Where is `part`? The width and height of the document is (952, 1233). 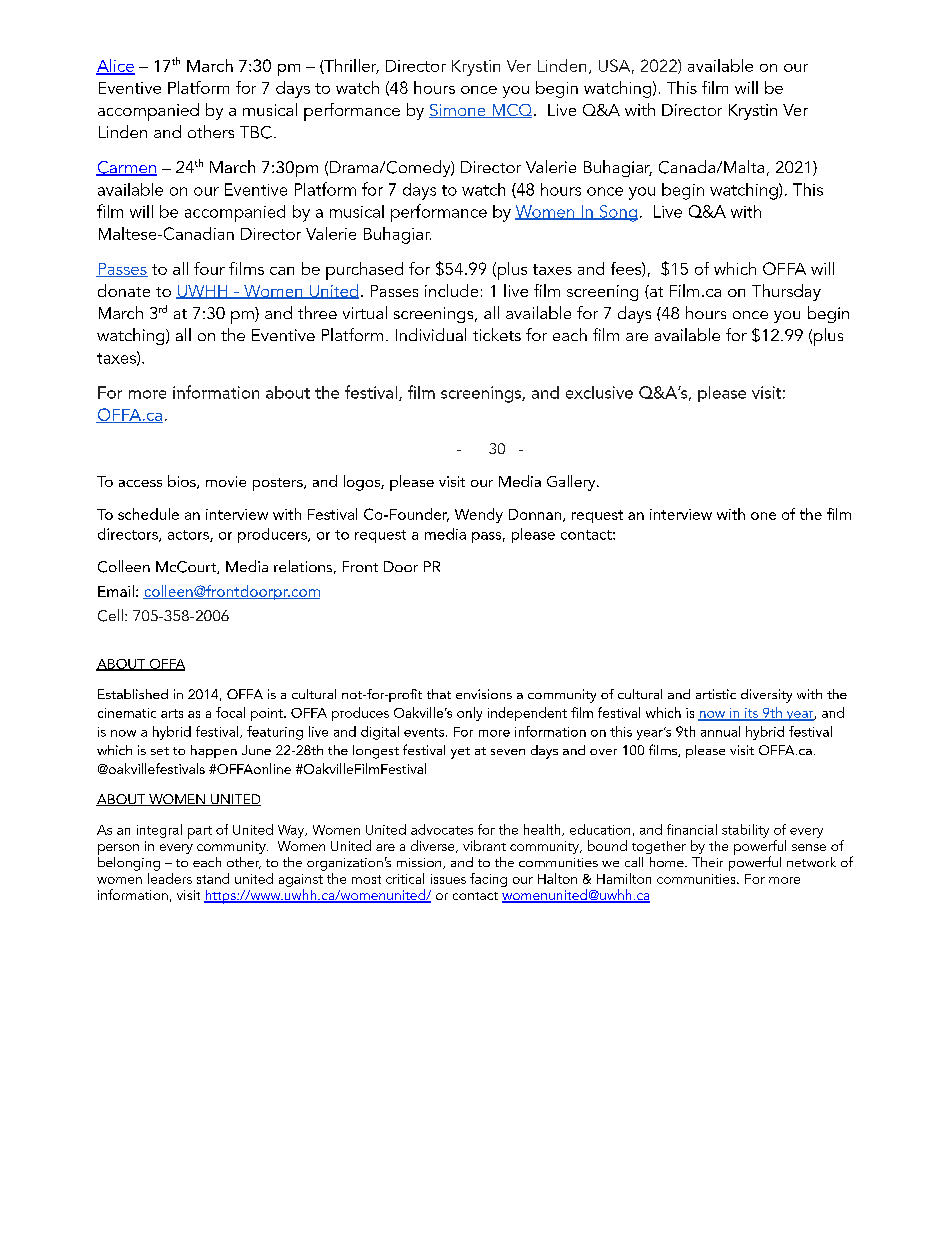
part is located at coordinates (200, 832).
